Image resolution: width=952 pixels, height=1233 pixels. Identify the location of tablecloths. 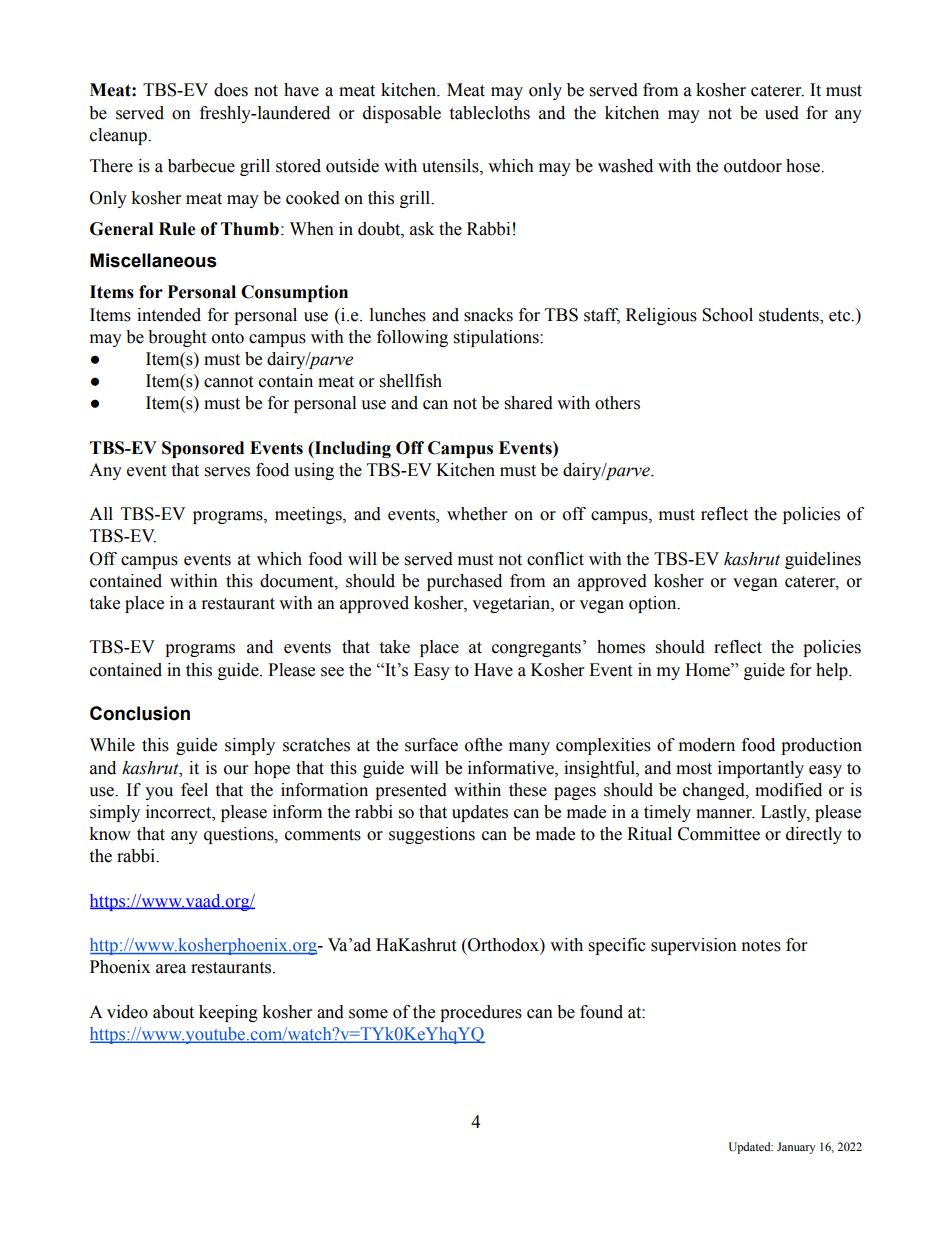
(489, 113).
